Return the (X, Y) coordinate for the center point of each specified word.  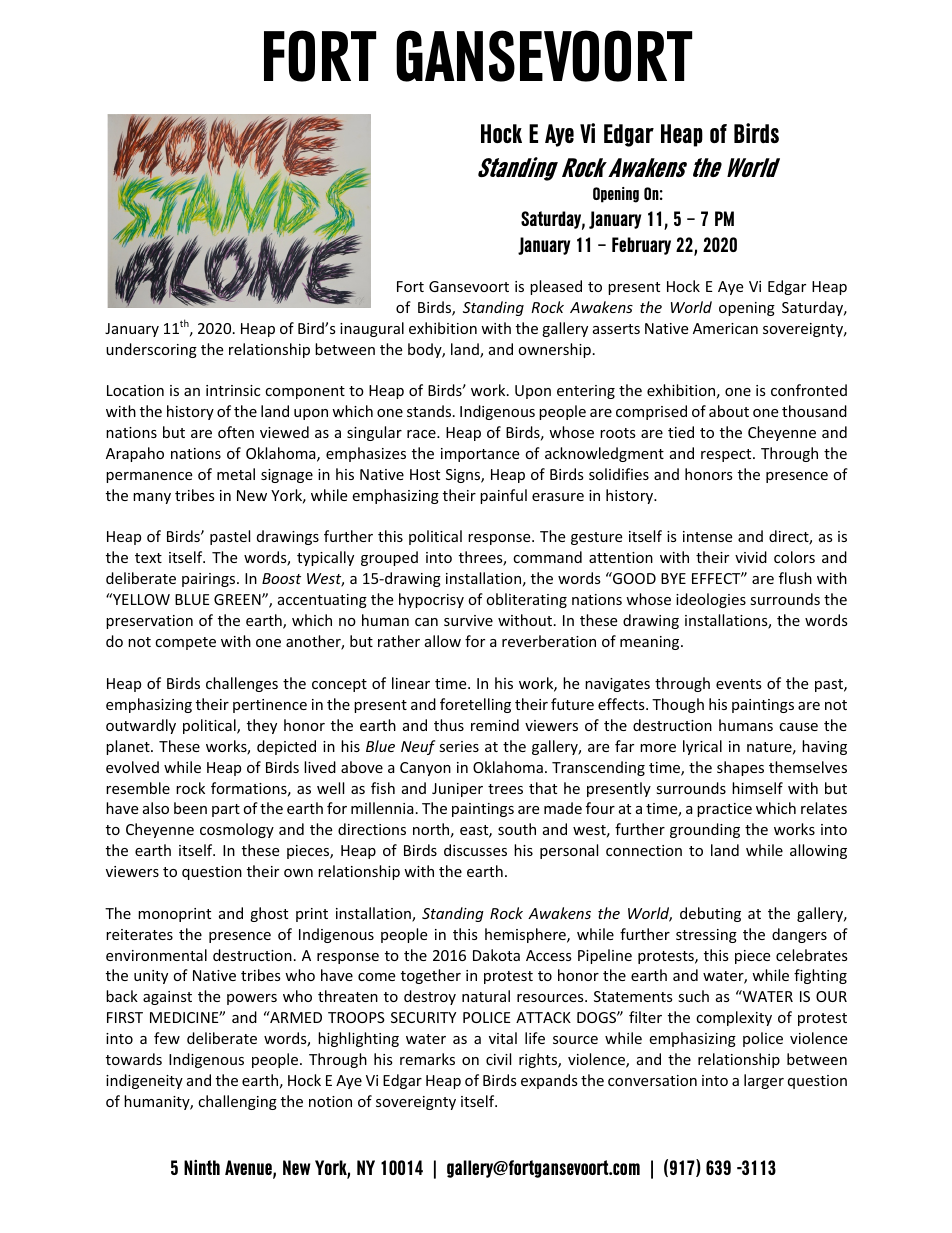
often (236, 432)
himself (757, 788)
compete (185, 643)
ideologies (711, 600)
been (190, 808)
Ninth (202, 1167)
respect (727, 455)
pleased (556, 287)
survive (468, 620)
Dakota (496, 955)
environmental (156, 955)
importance (480, 455)
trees (505, 789)
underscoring (151, 350)
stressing (706, 936)
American (725, 328)
